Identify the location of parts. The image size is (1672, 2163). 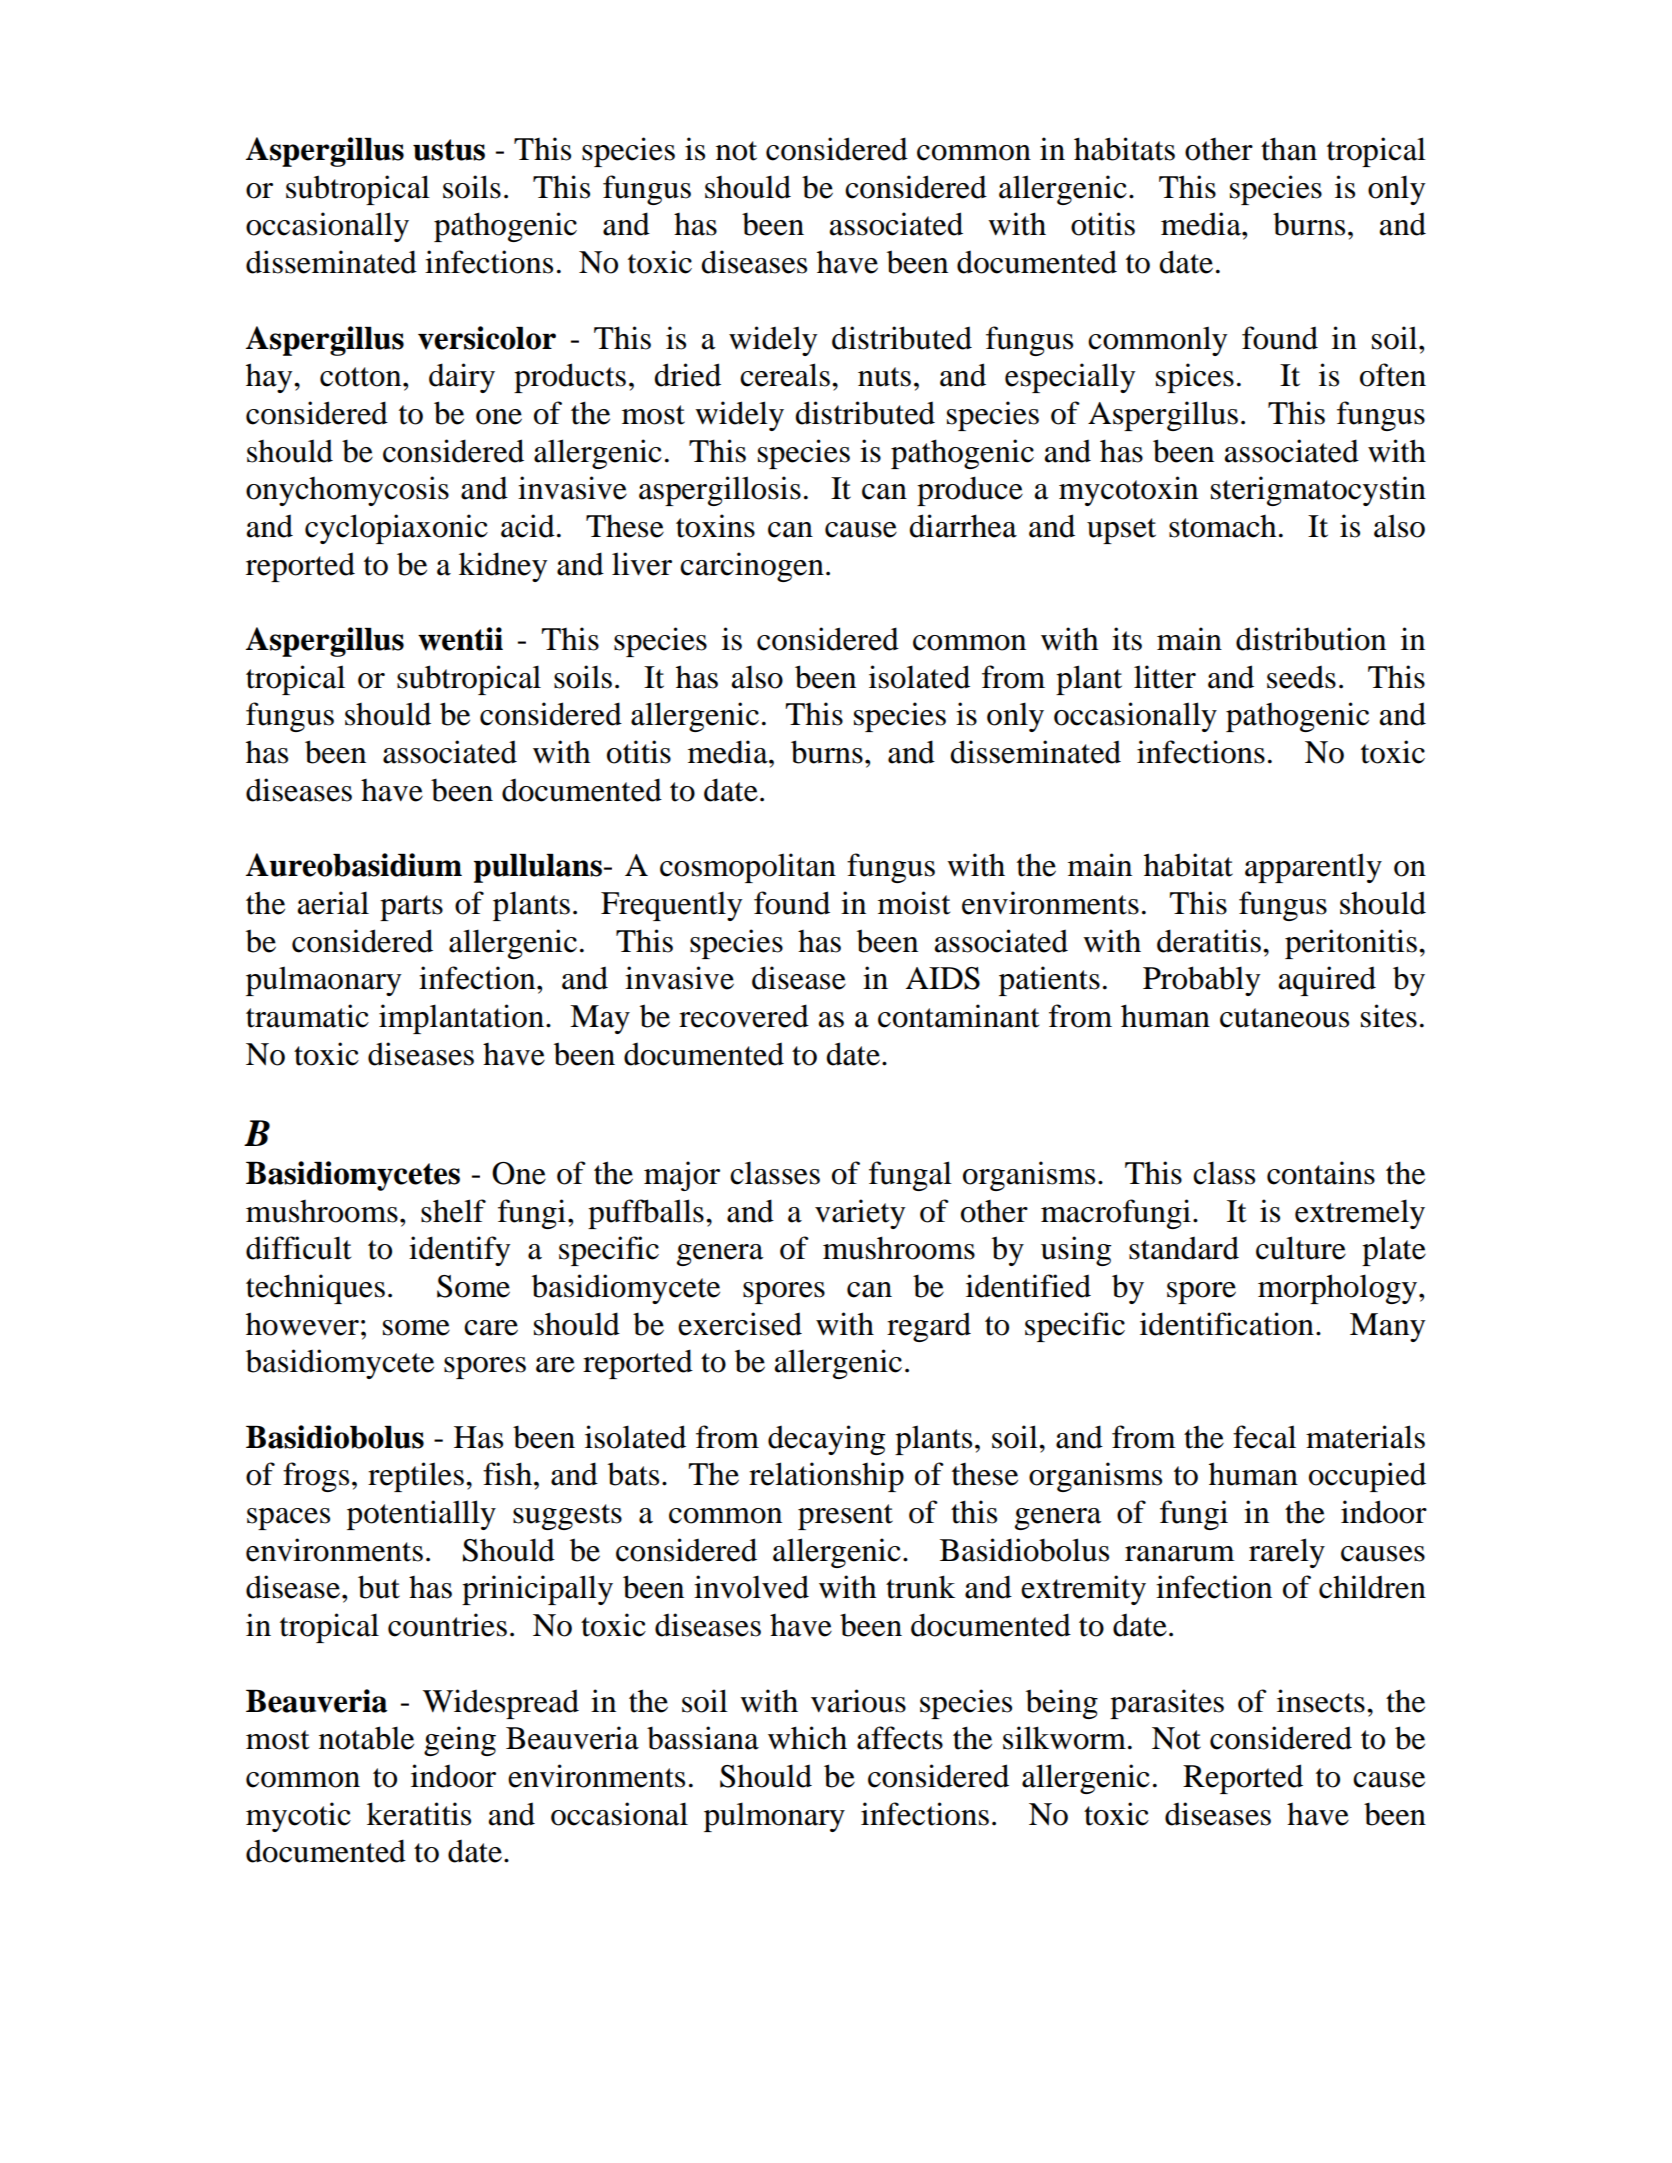
(411, 908).
